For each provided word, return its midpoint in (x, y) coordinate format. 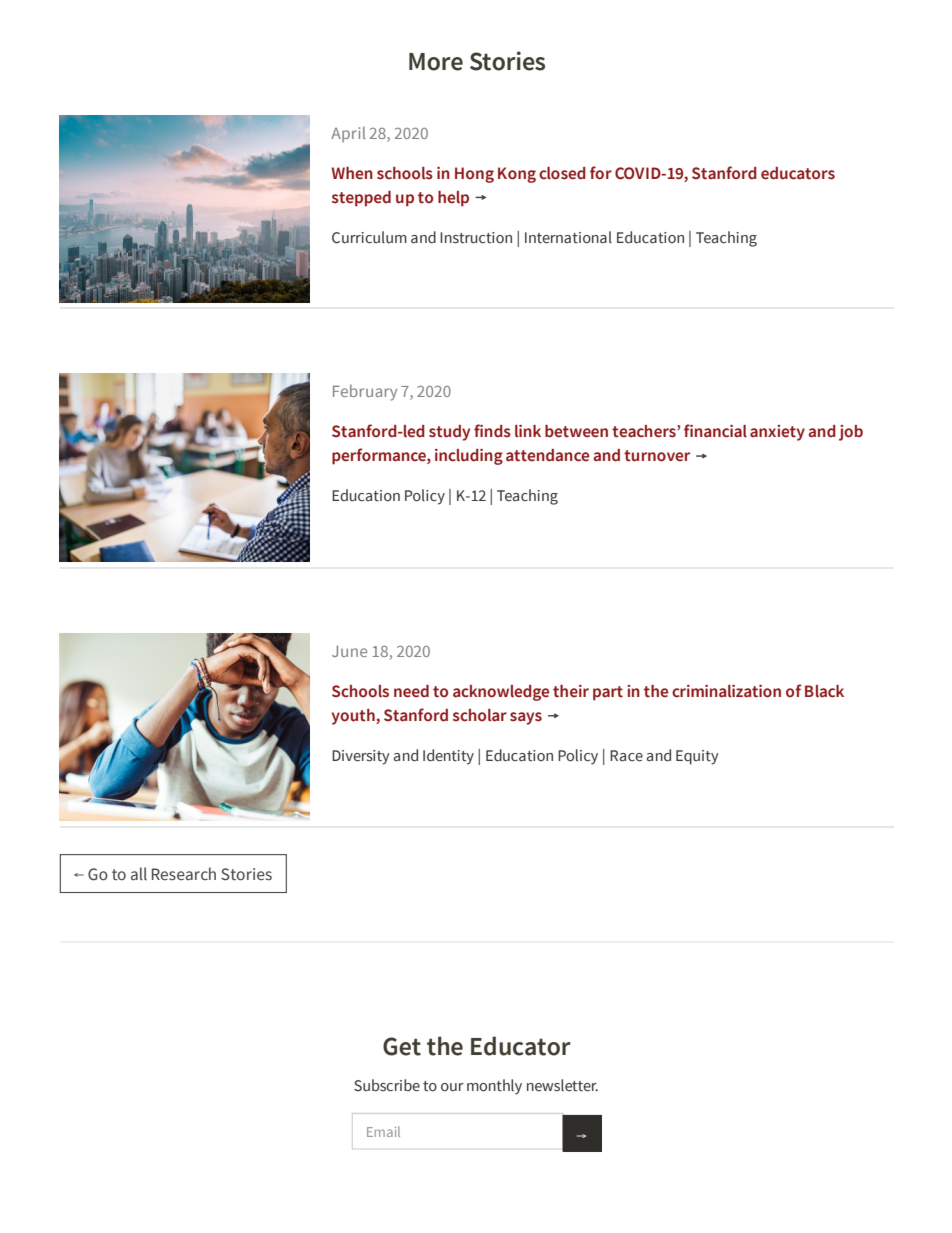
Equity (697, 757)
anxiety (777, 433)
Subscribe (387, 1085)
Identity (448, 757)
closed (562, 173)
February (365, 392)
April (348, 134)
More (436, 62)
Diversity (361, 757)
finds (492, 430)
